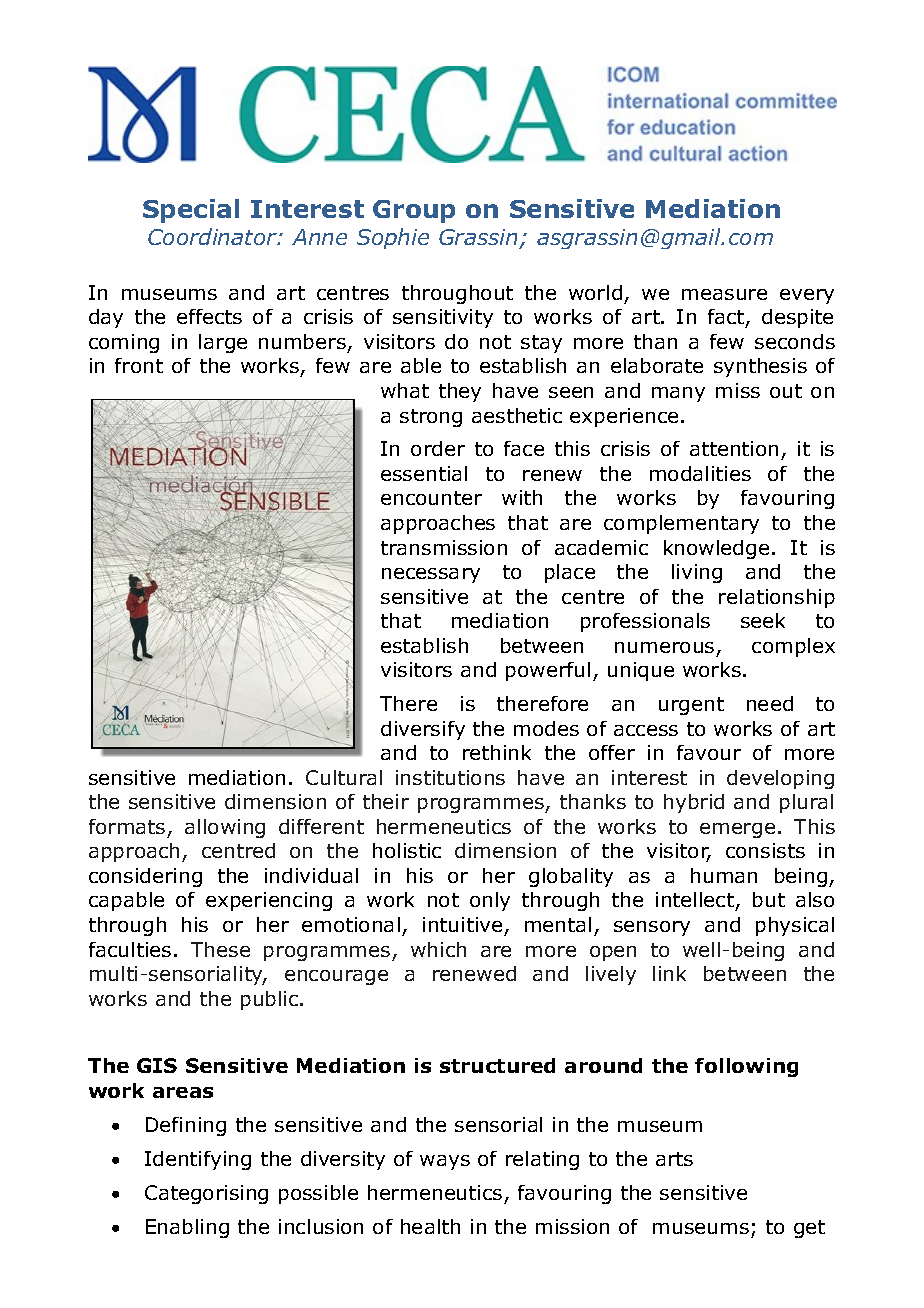 The image size is (924, 1308). What do you see at coordinates (724, 294) in the page?
I see `measure` at bounding box center [724, 294].
